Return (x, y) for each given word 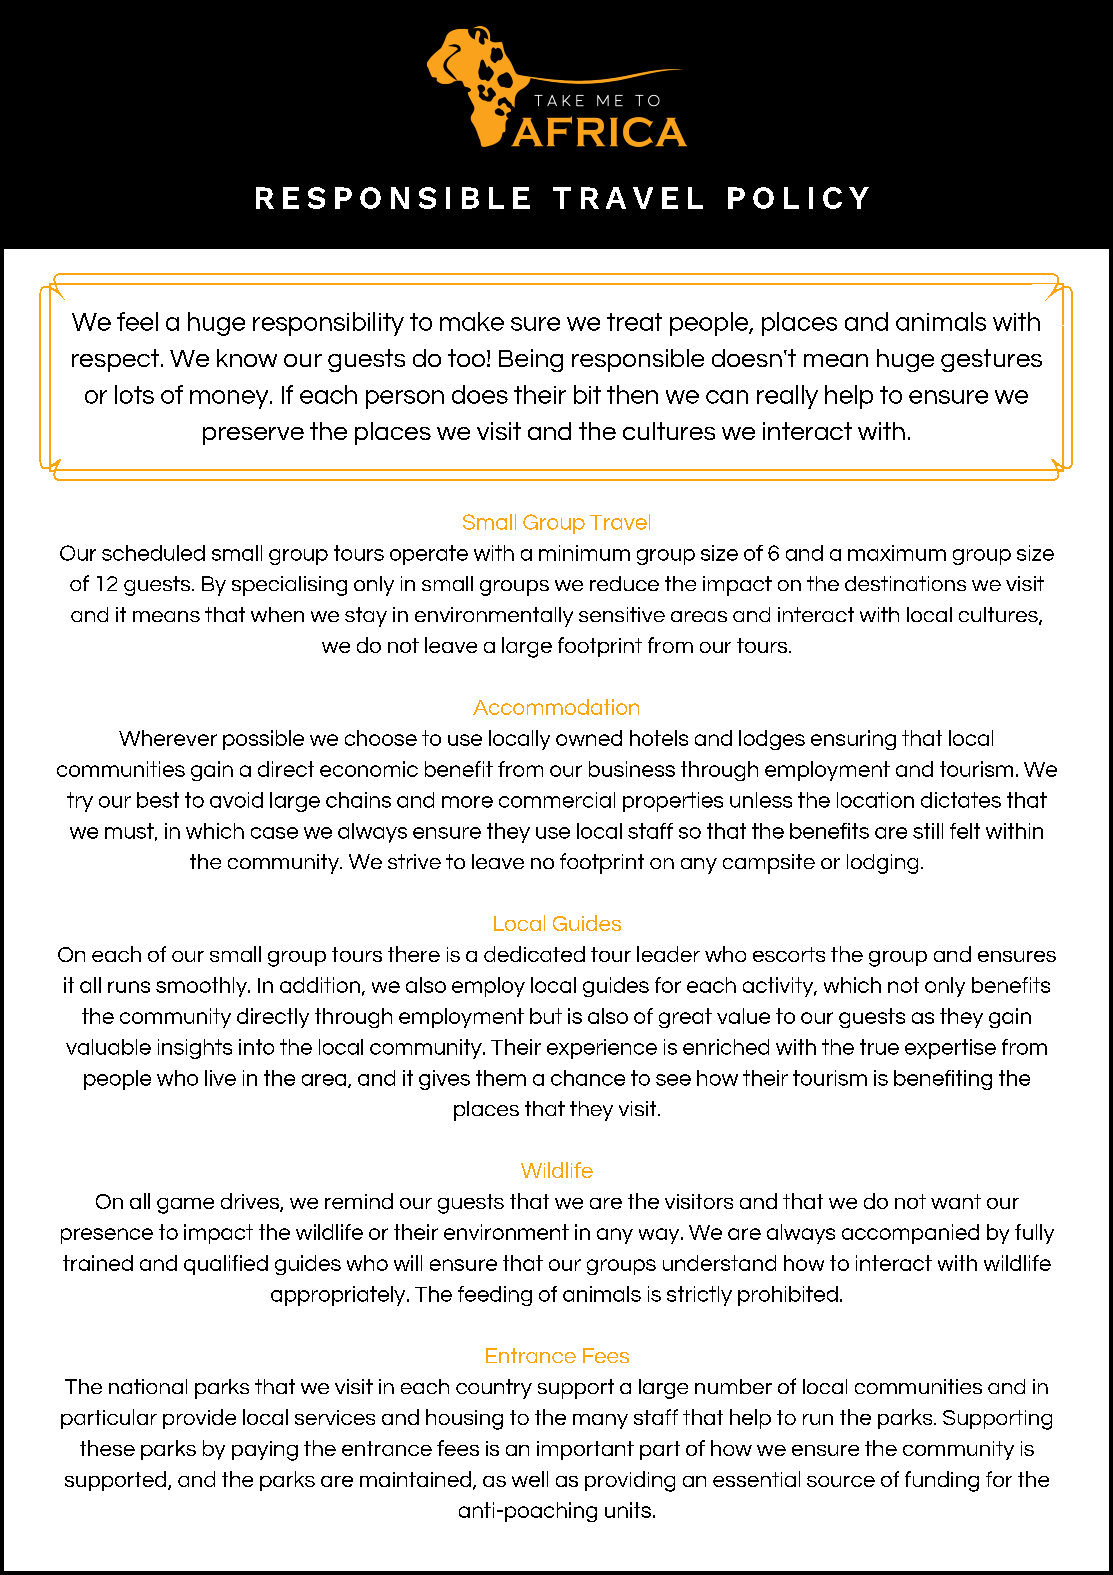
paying (265, 1451)
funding (942, 1481)
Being (531, 360)
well (530, 1479)
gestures (991, 360)
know (247, 358)
